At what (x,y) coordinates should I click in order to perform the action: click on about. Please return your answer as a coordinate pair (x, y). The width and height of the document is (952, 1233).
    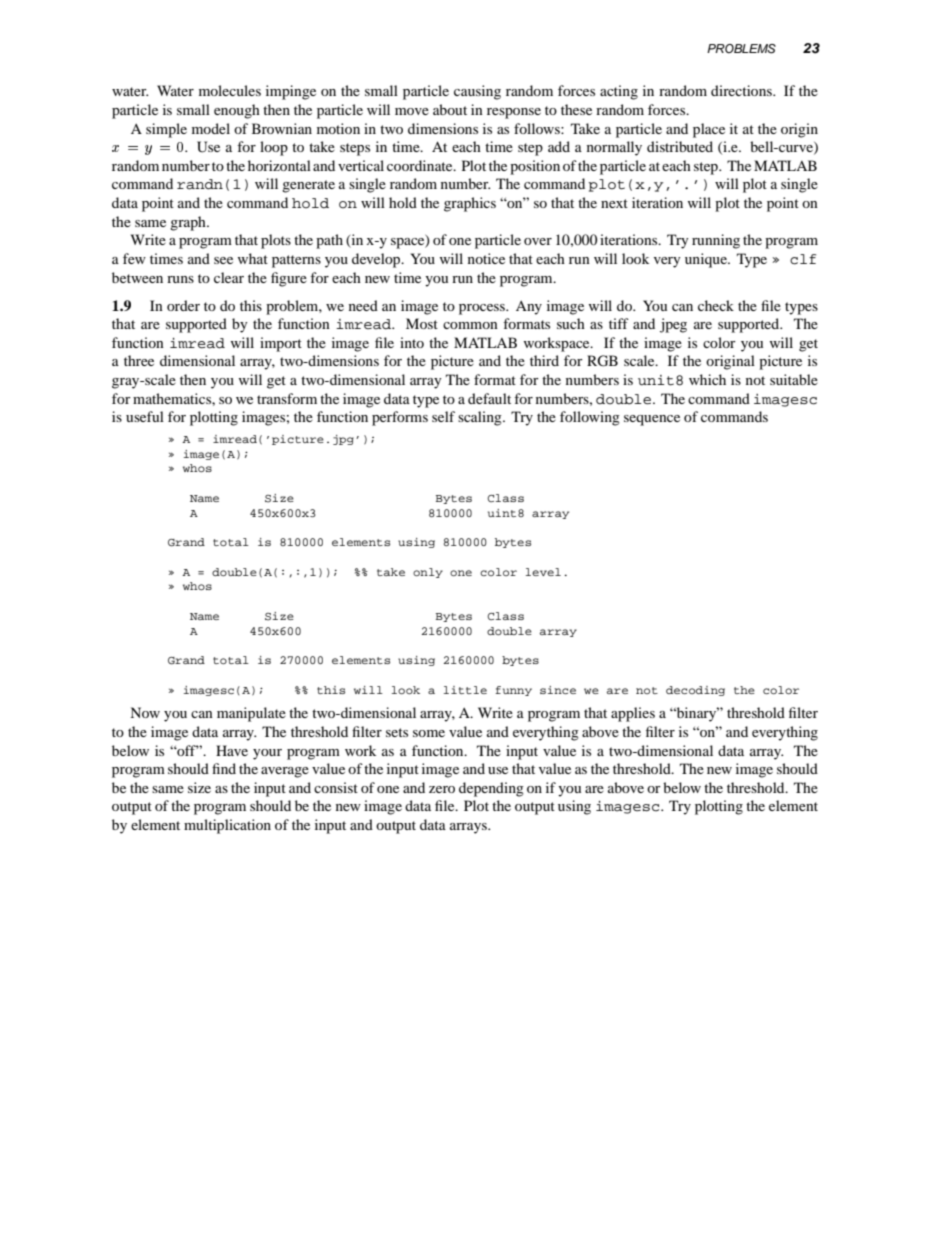
    Looking at the image, I should click on (450, 109).
